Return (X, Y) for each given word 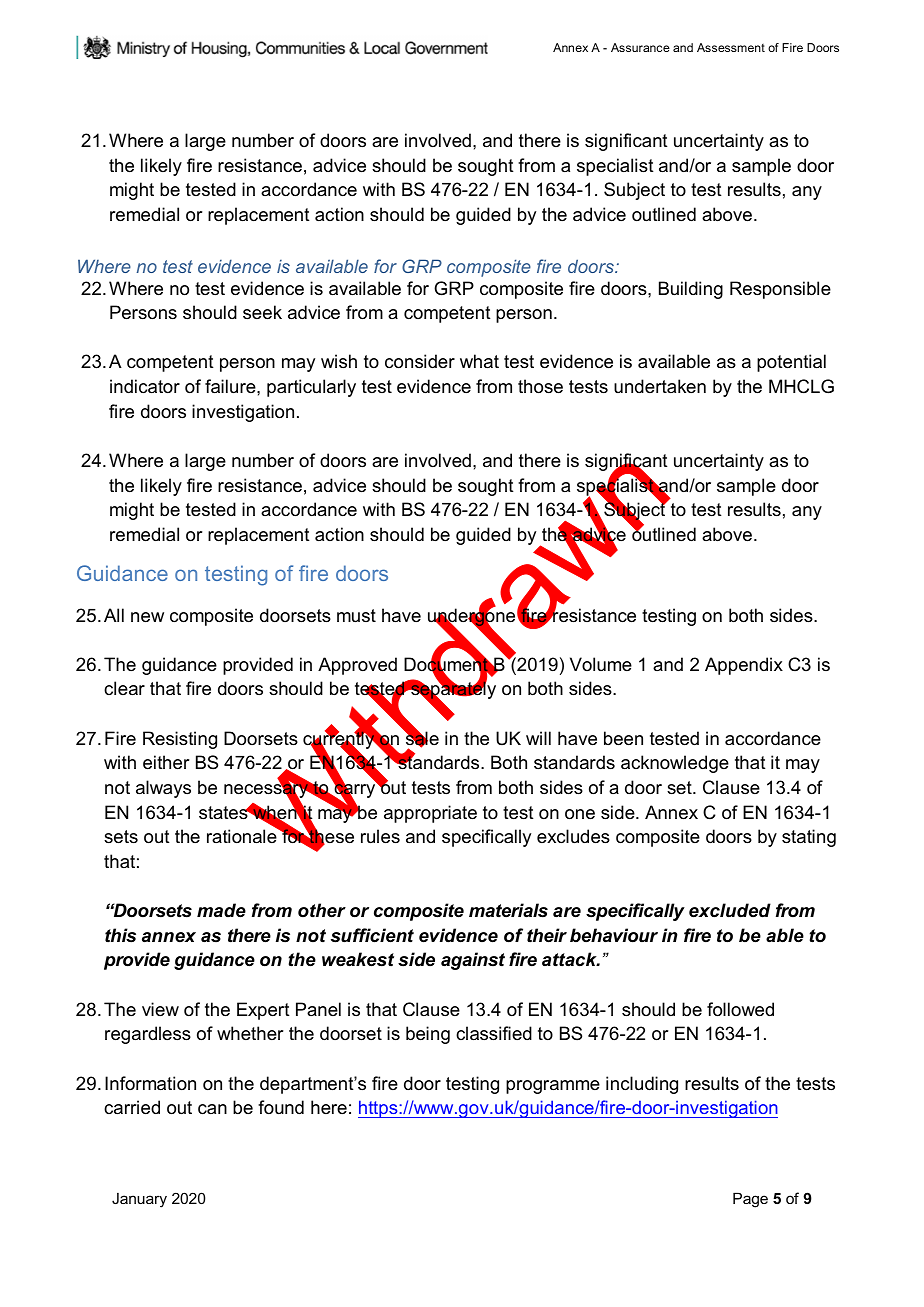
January (139, 1200)
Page (750, 1200)
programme (553, 1087)
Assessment (731, 47)
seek (262, 312)
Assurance (640, 47)
